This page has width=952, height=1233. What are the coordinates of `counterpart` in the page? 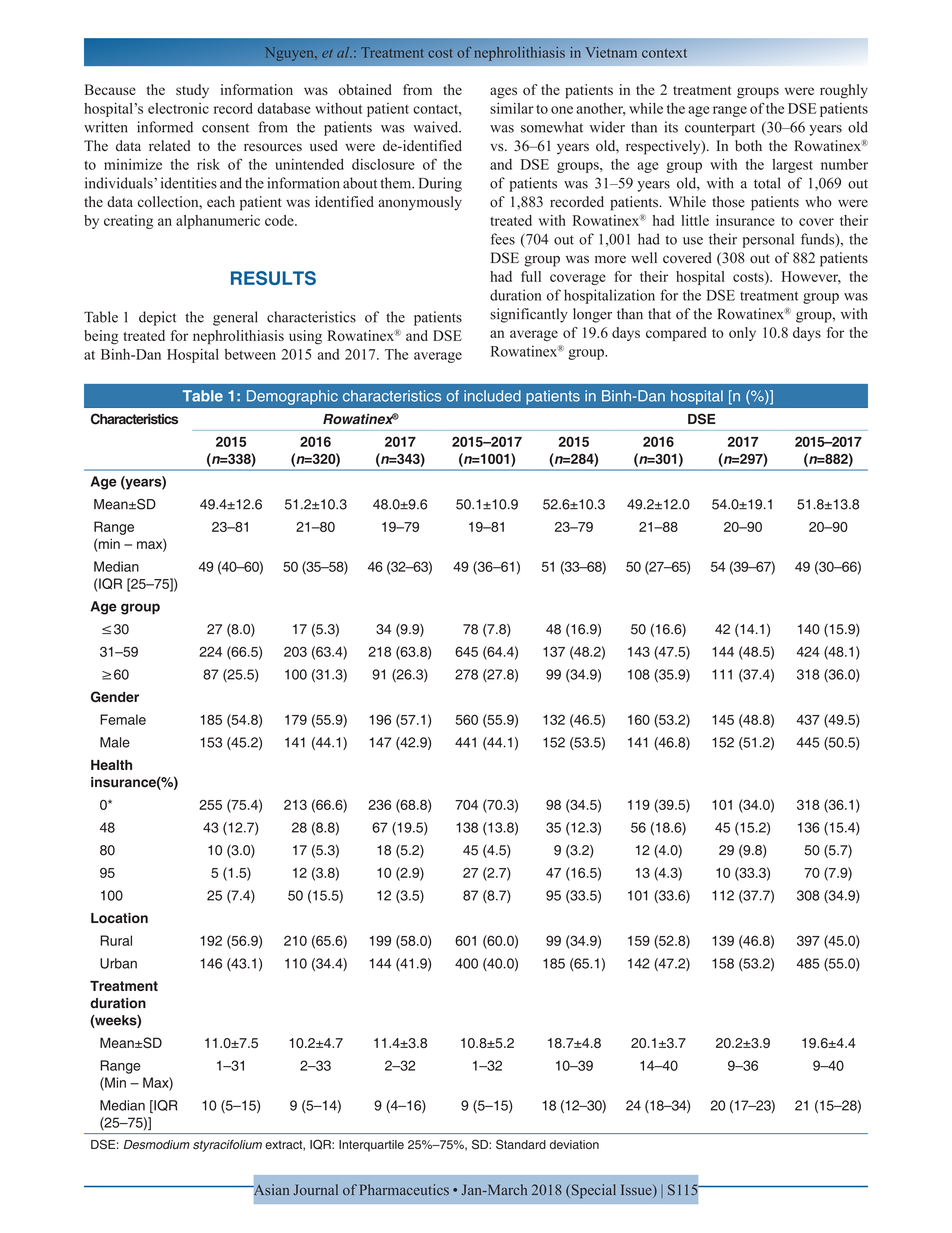 It's located at (720, 129).
